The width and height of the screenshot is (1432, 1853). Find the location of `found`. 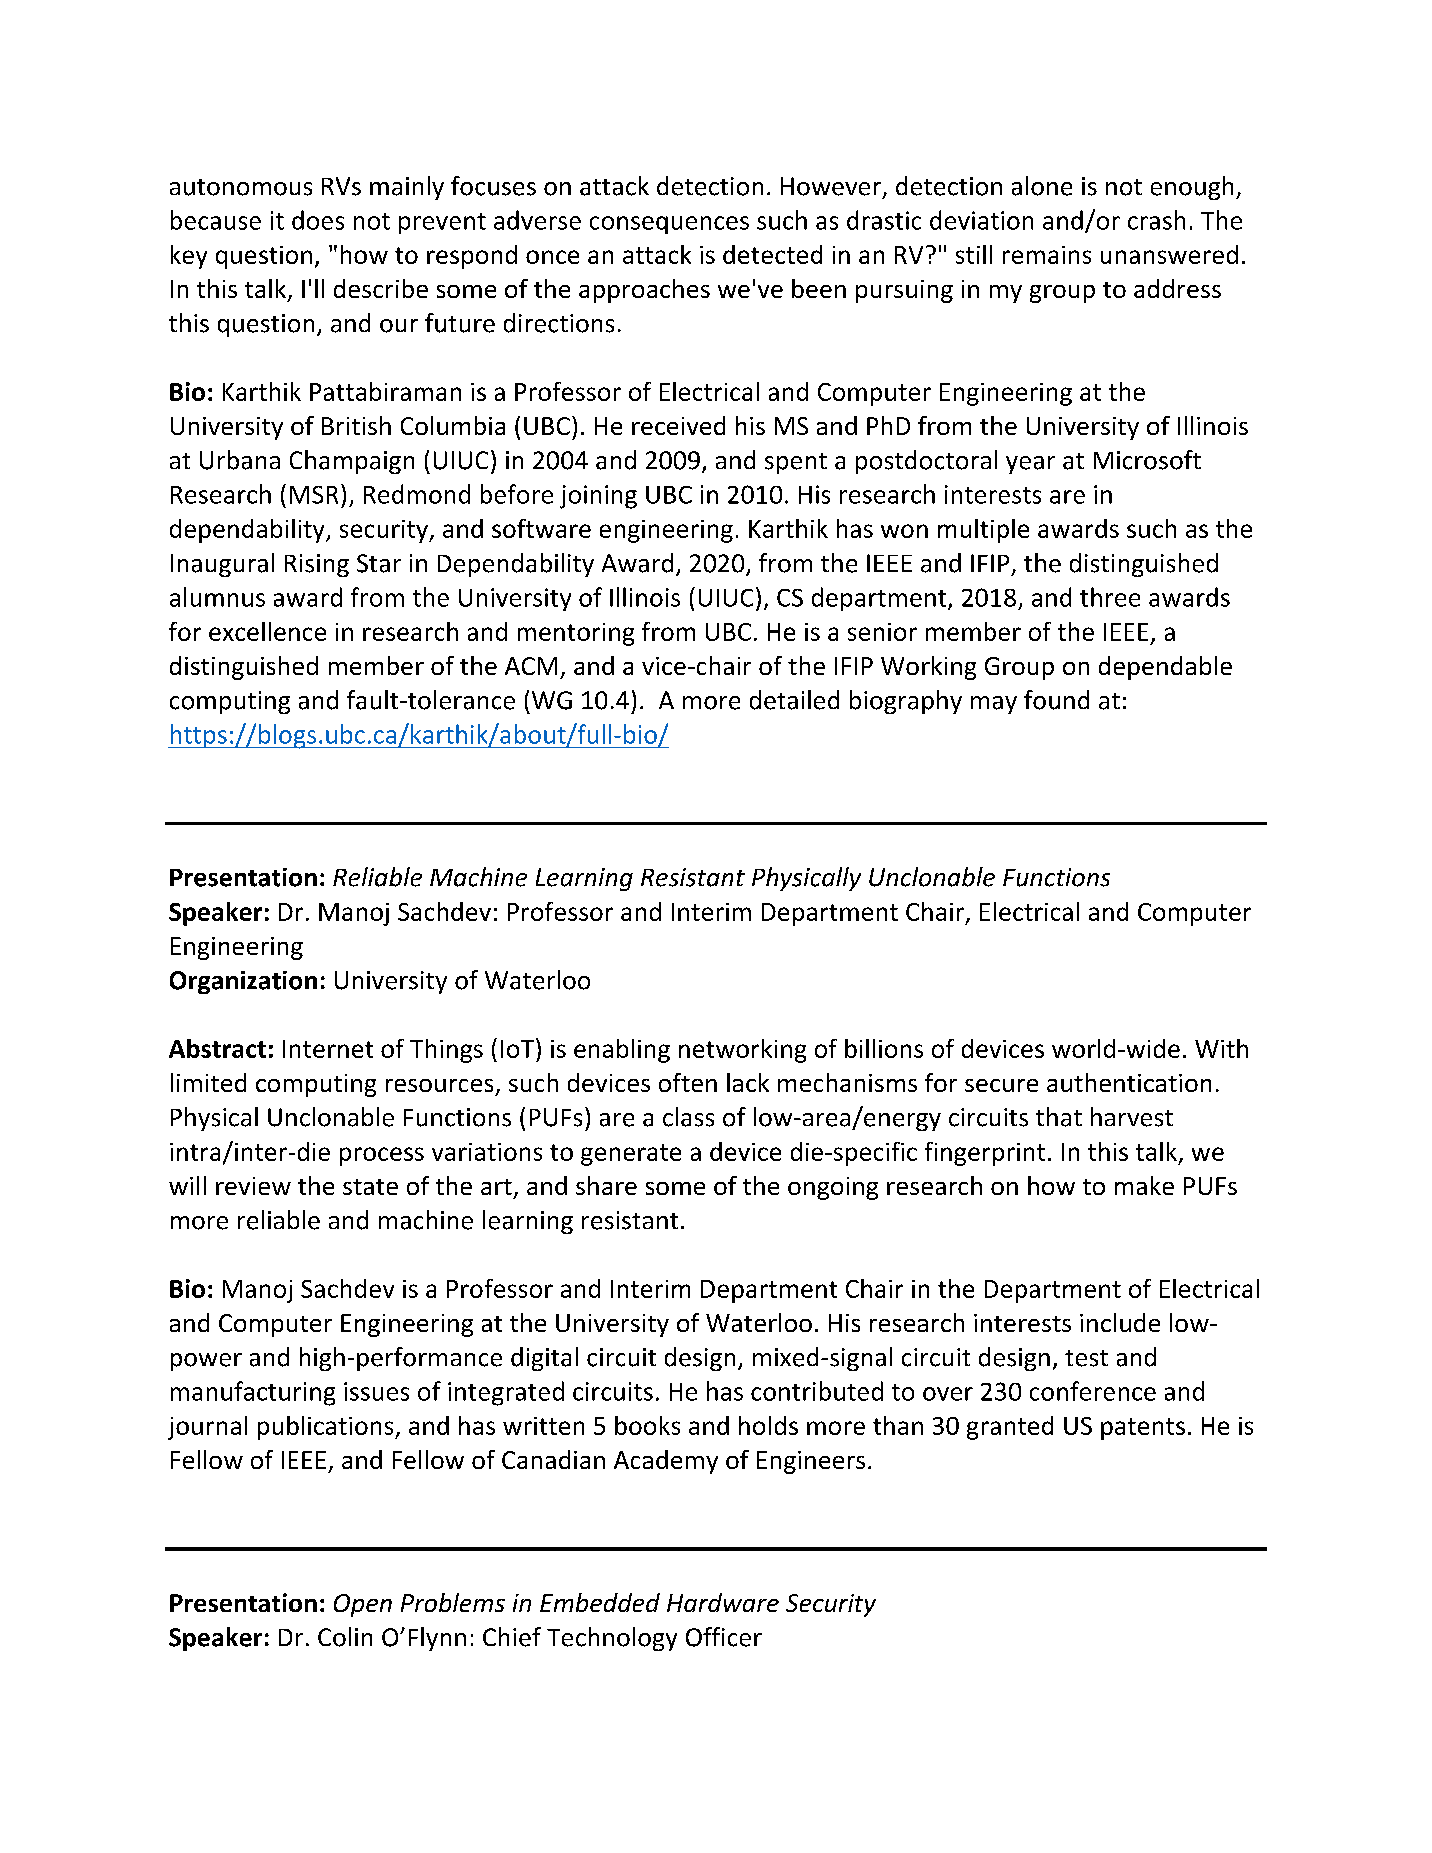

found is located at coordinates (1056, 700).
